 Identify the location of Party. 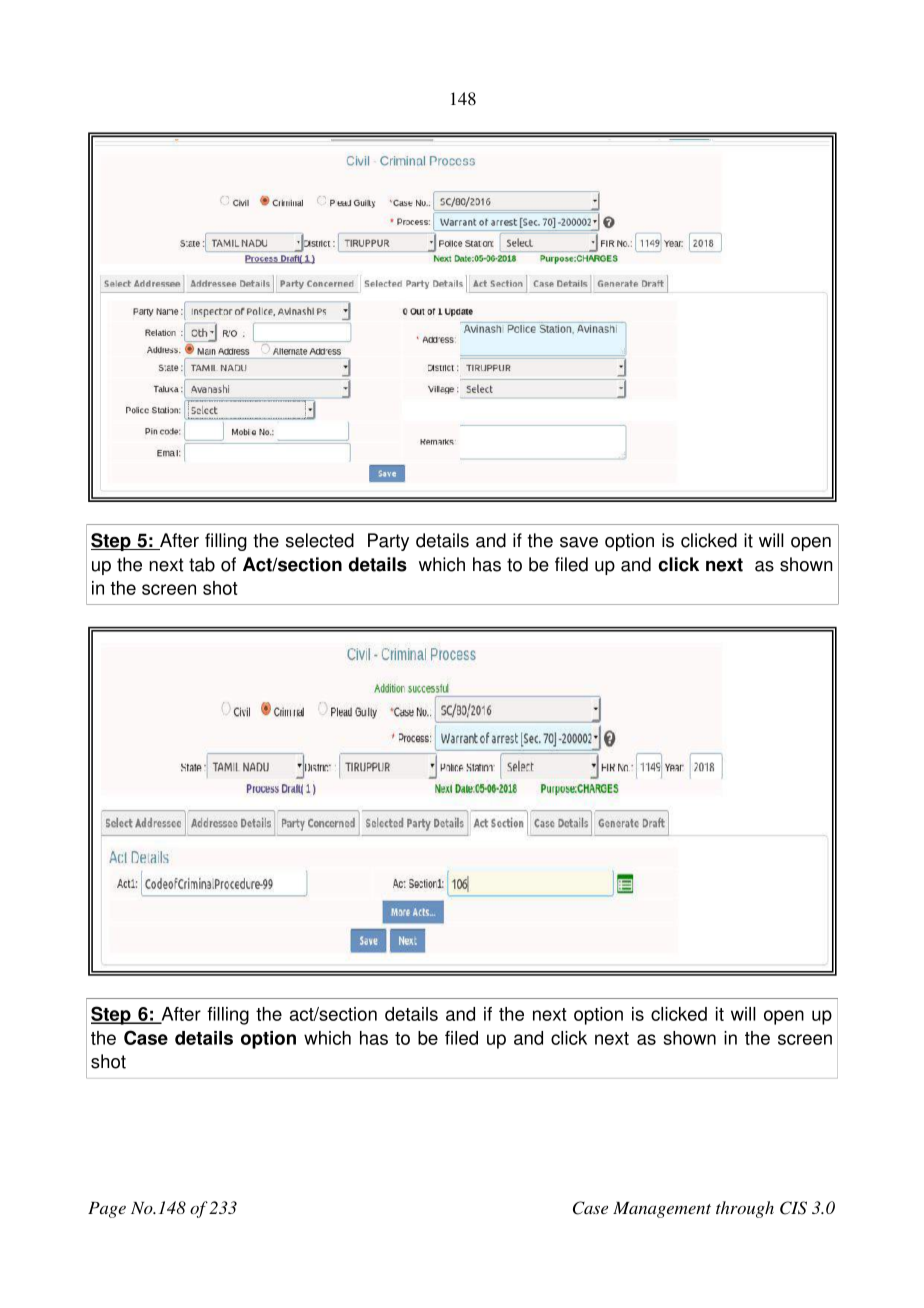
(388, 542).
